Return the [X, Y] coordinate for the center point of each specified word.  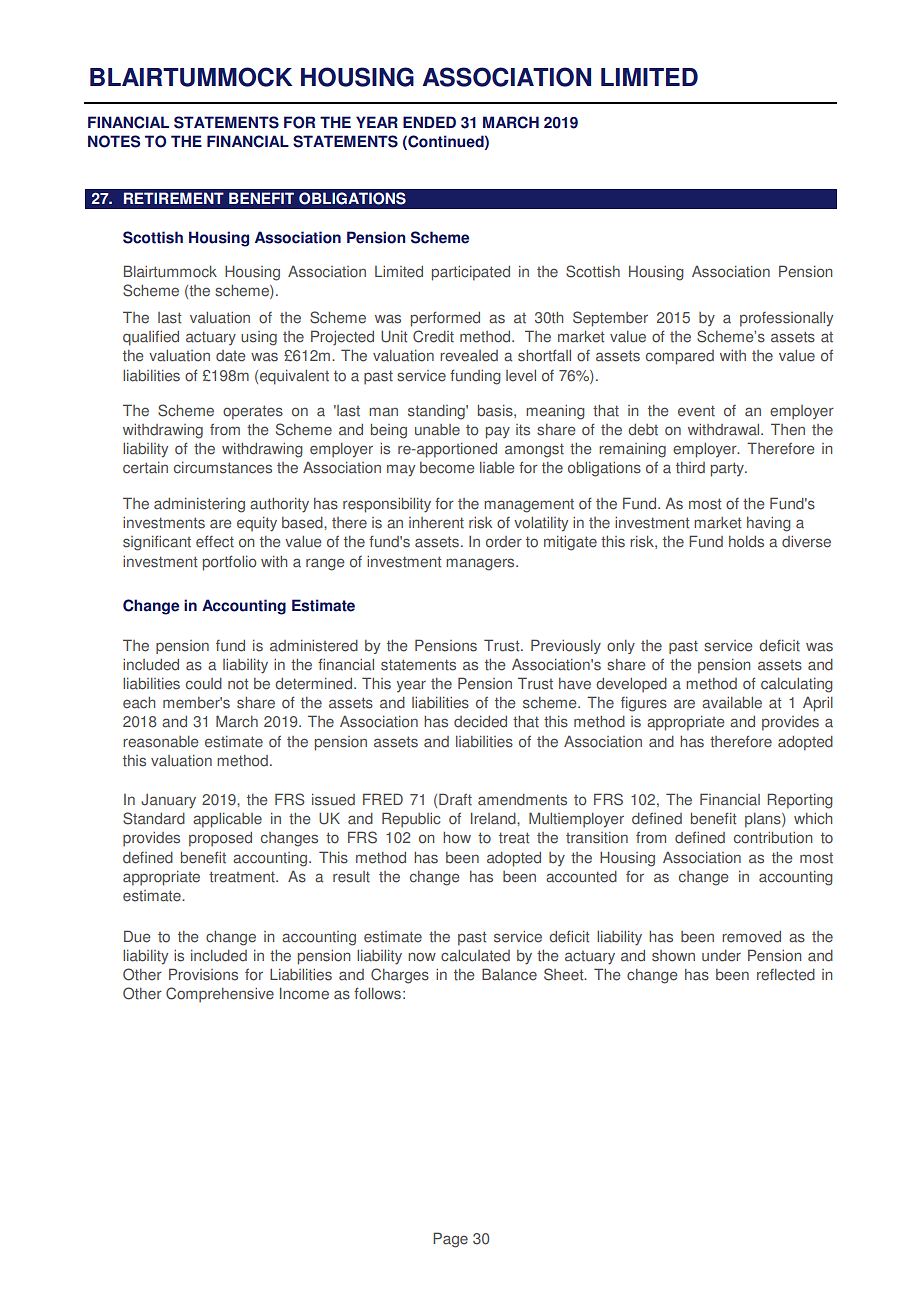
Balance [509, 974]
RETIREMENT [174, 198]
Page [450, 1240]
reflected [786, 975]
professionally [786, 319]
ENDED [429, 122]
